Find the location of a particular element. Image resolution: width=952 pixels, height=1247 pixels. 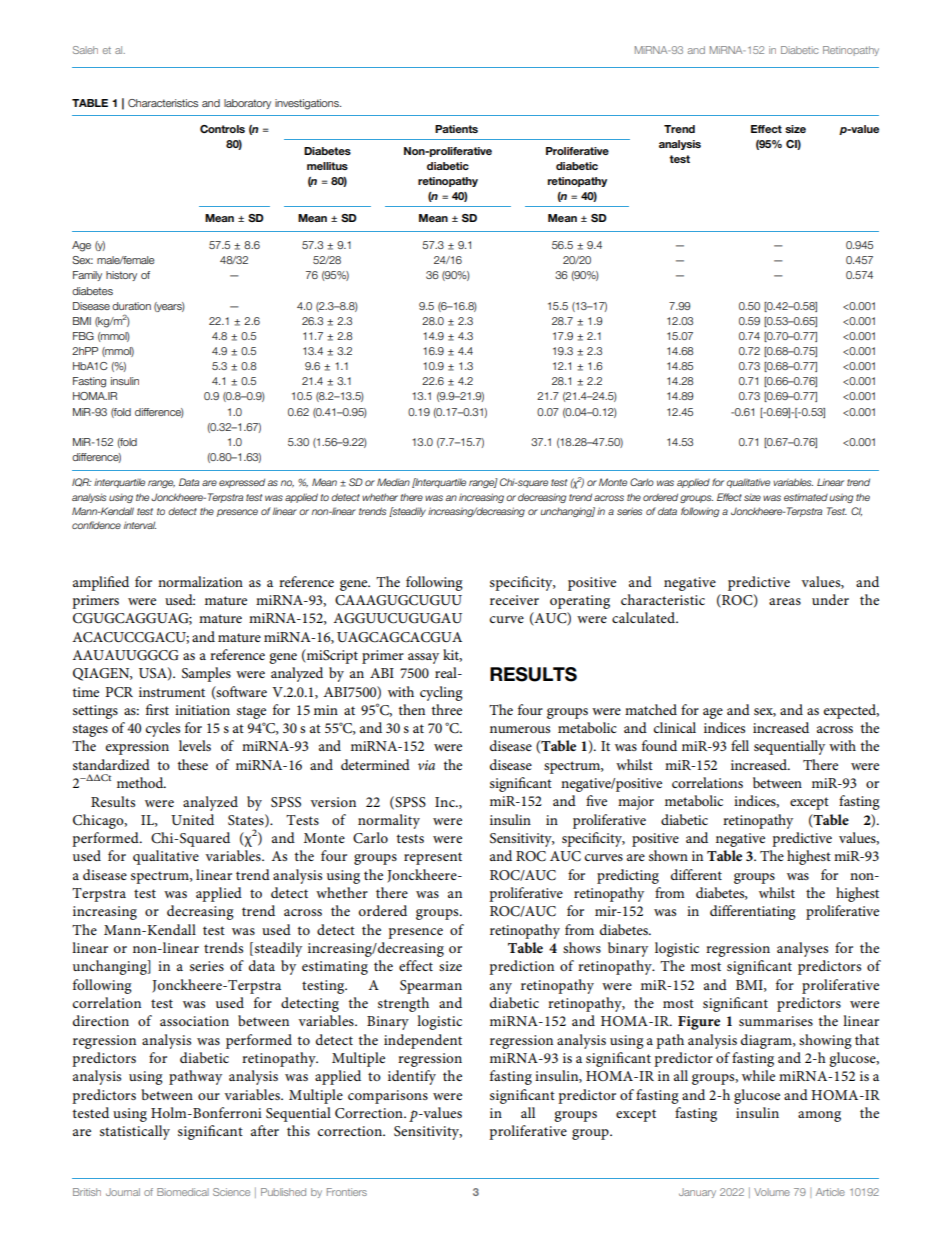

Patients is located at coordinates (456, 129).
